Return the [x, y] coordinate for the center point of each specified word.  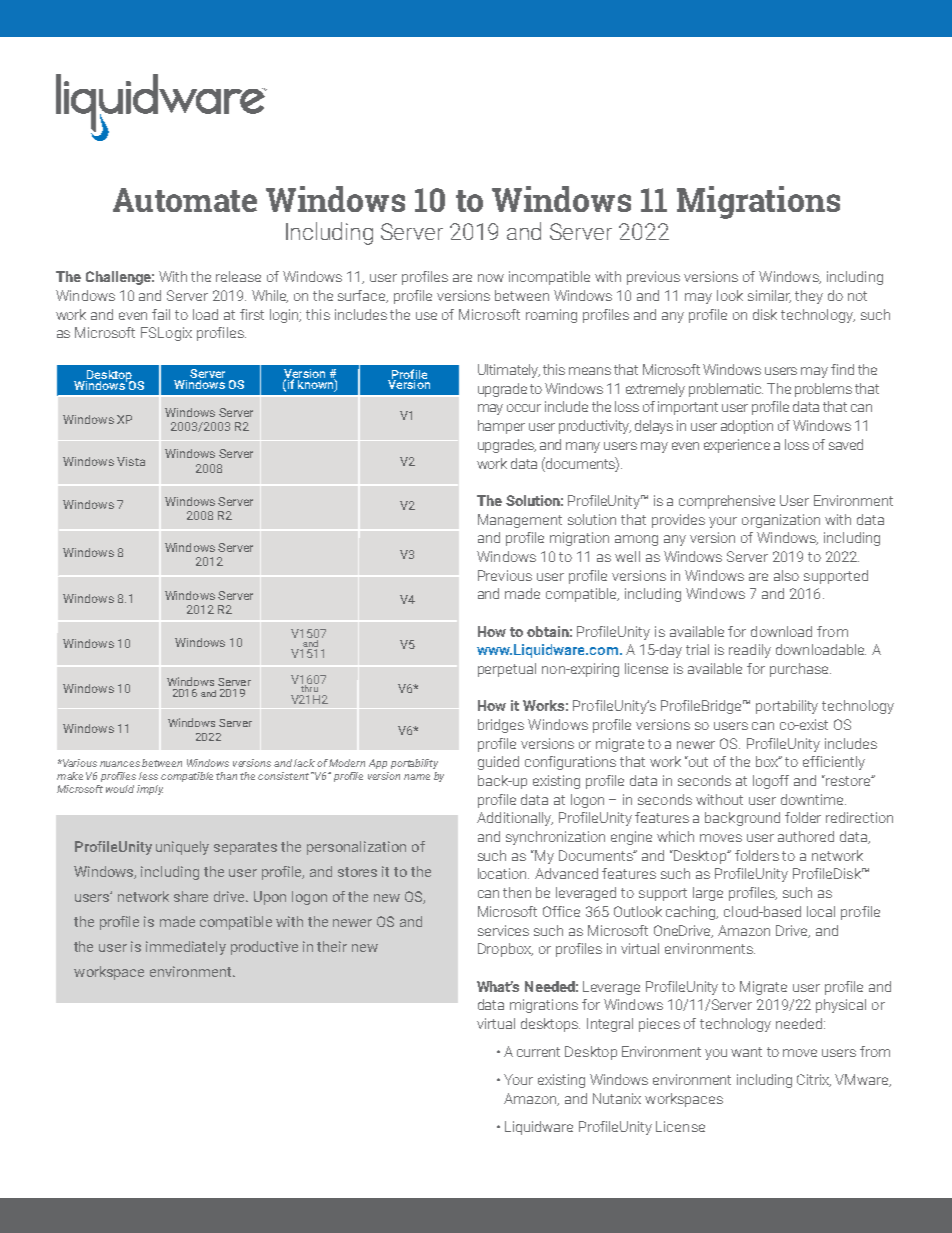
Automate [185, 200]
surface [363, 296]
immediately [186, 948]
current [538, 1052]
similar [769, 296]
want [746, 1052]
